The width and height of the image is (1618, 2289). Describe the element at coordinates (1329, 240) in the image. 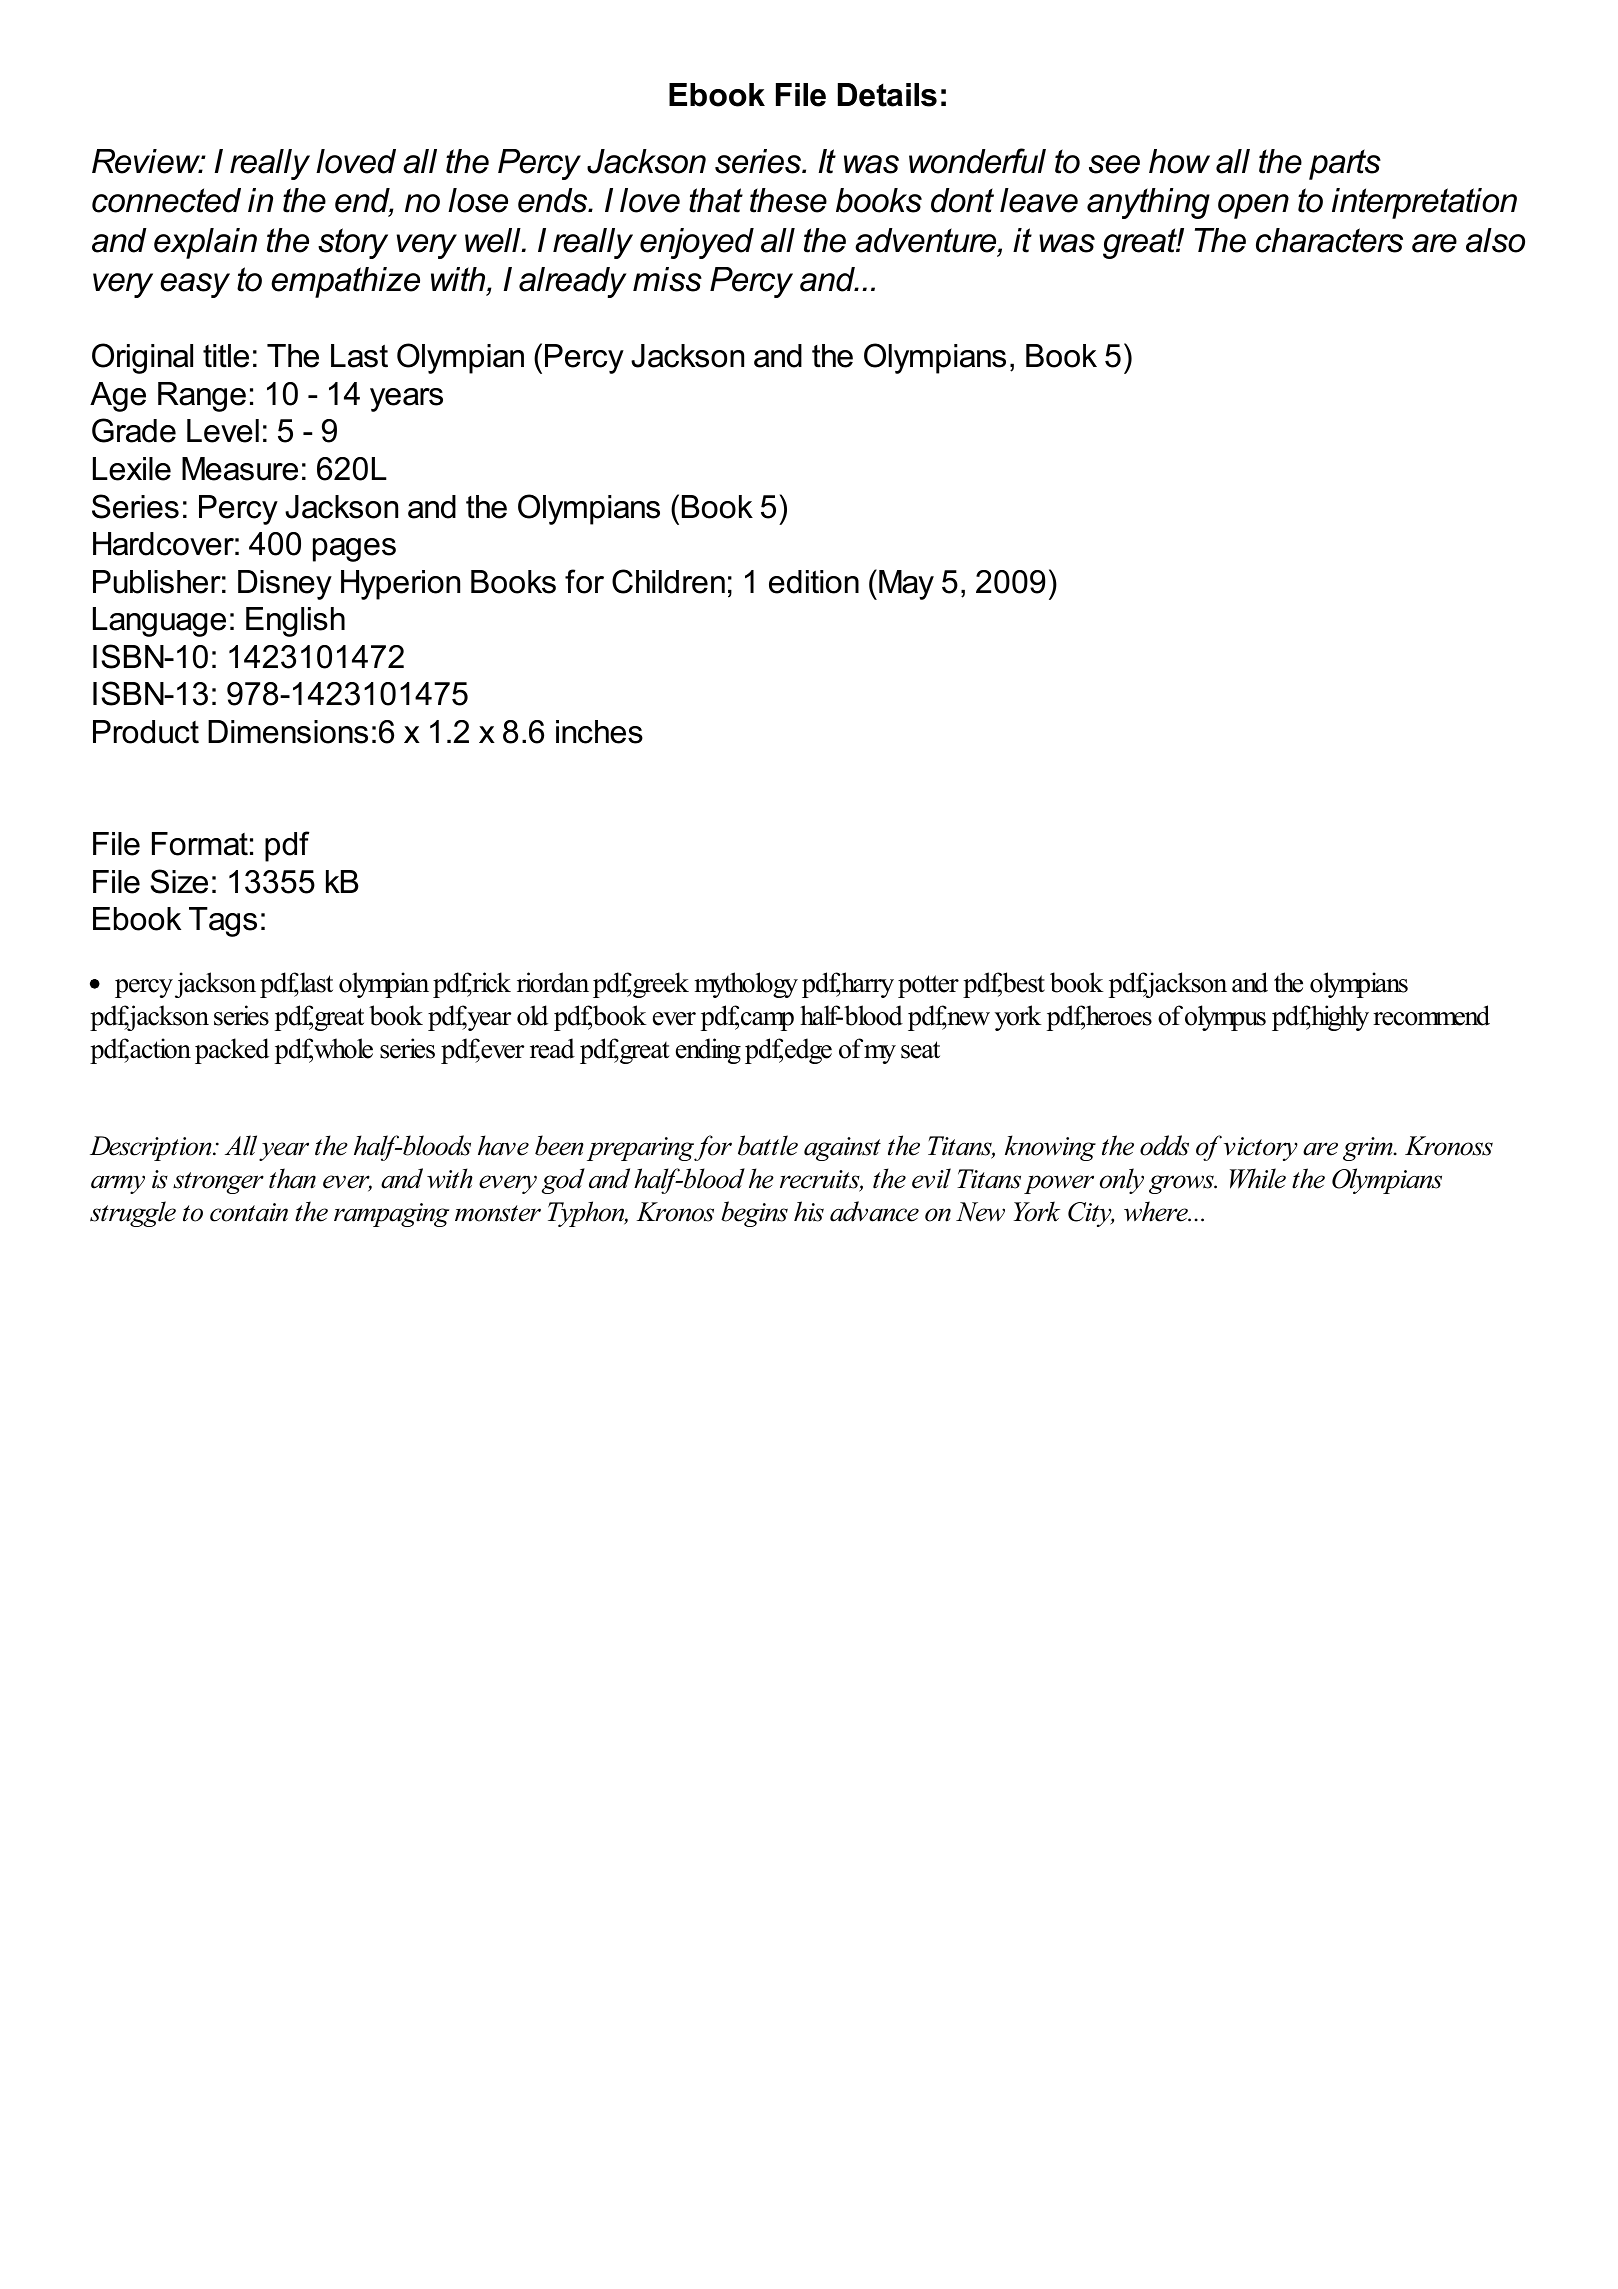

I see `characters` at that location.
